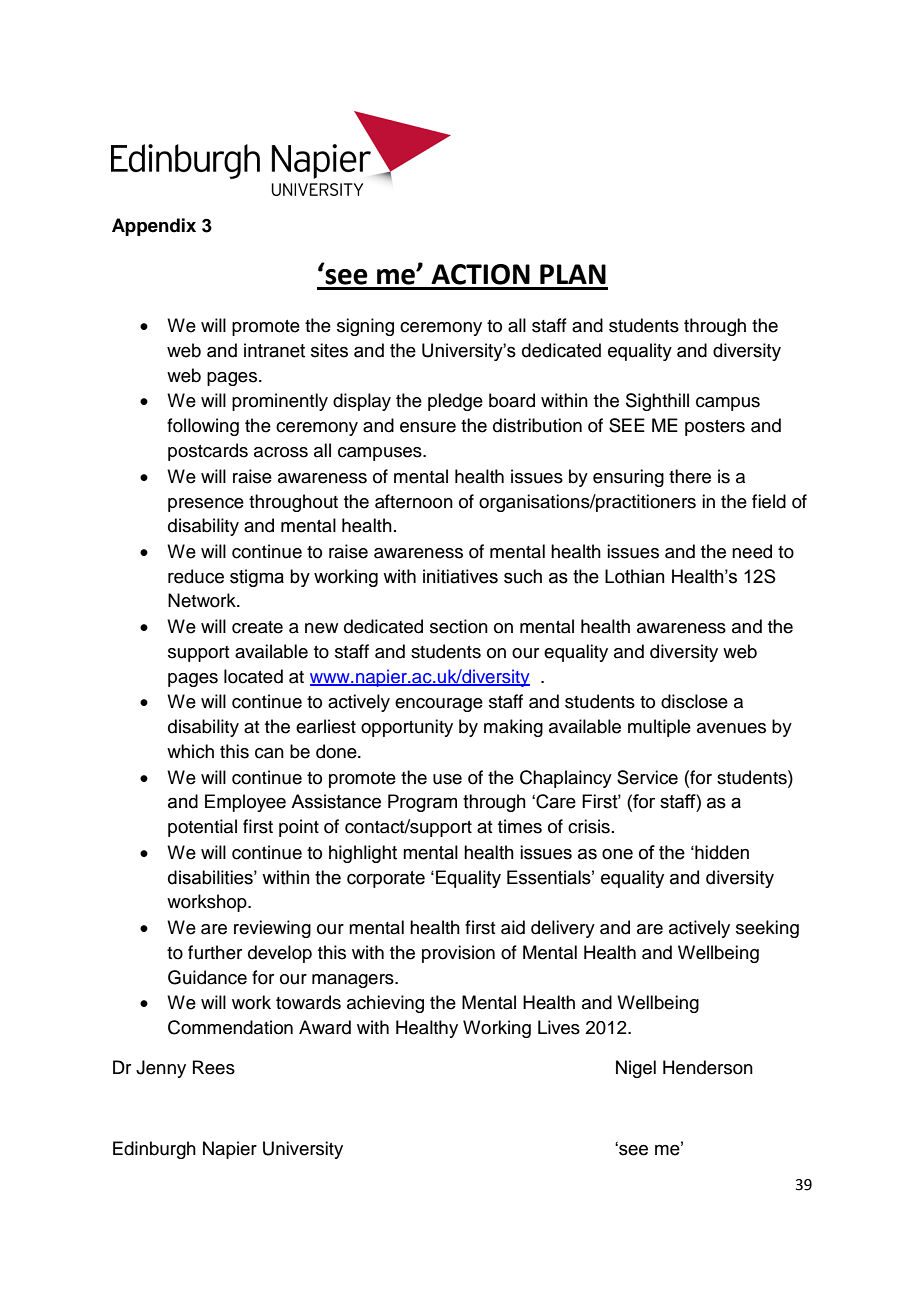  What do you see at coordinates (715, 428) in the document?
I see `posters` at bounding box center [715, 428].
